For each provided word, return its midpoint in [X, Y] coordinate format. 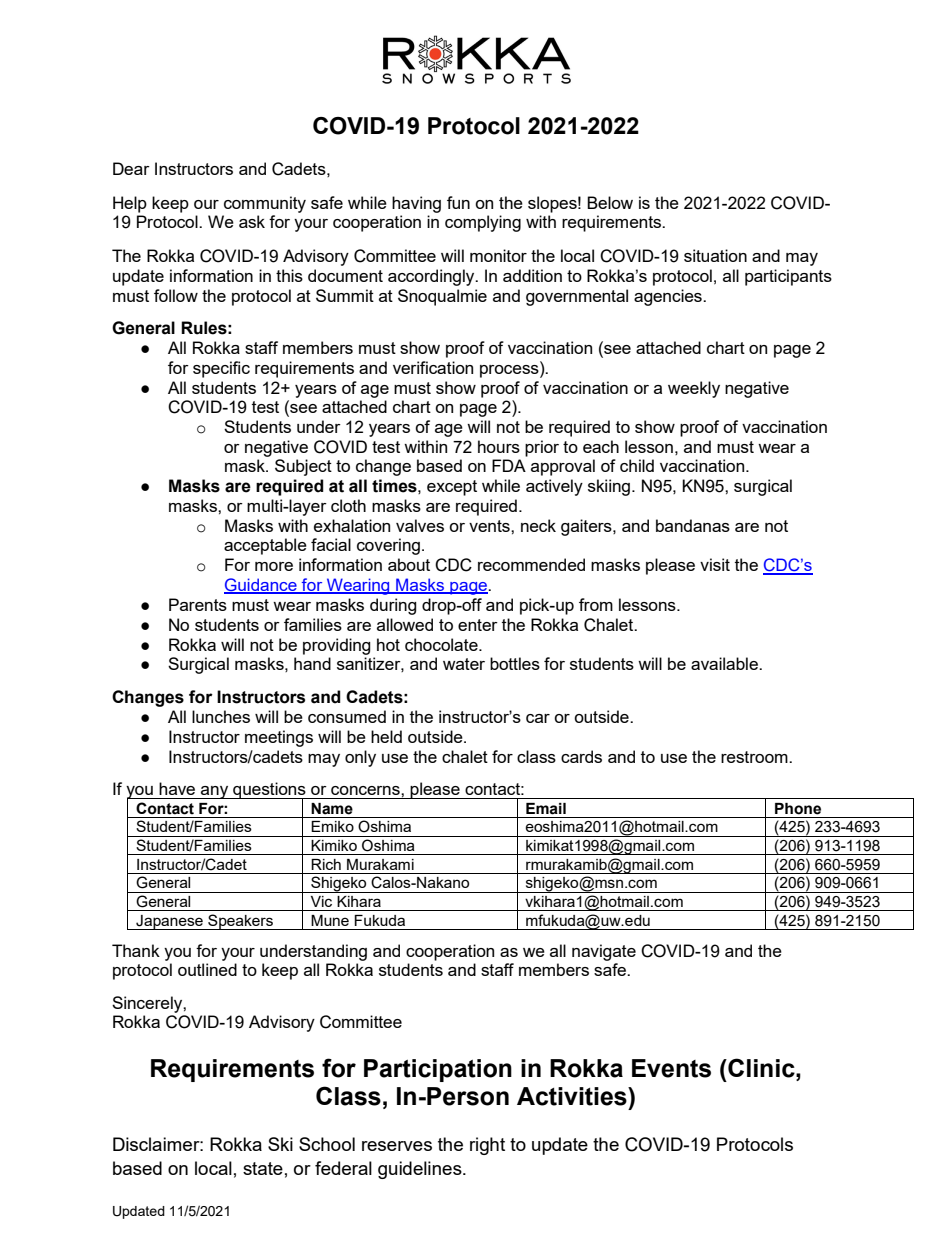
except [452, 488]
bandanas [693, 525]
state [263, 1168]
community [265, 204]
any [215, 792]
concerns [366, 790]
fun [458, 202]
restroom [755, 757]
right [487, 1146]
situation [715, 255]
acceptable [265, 546]
